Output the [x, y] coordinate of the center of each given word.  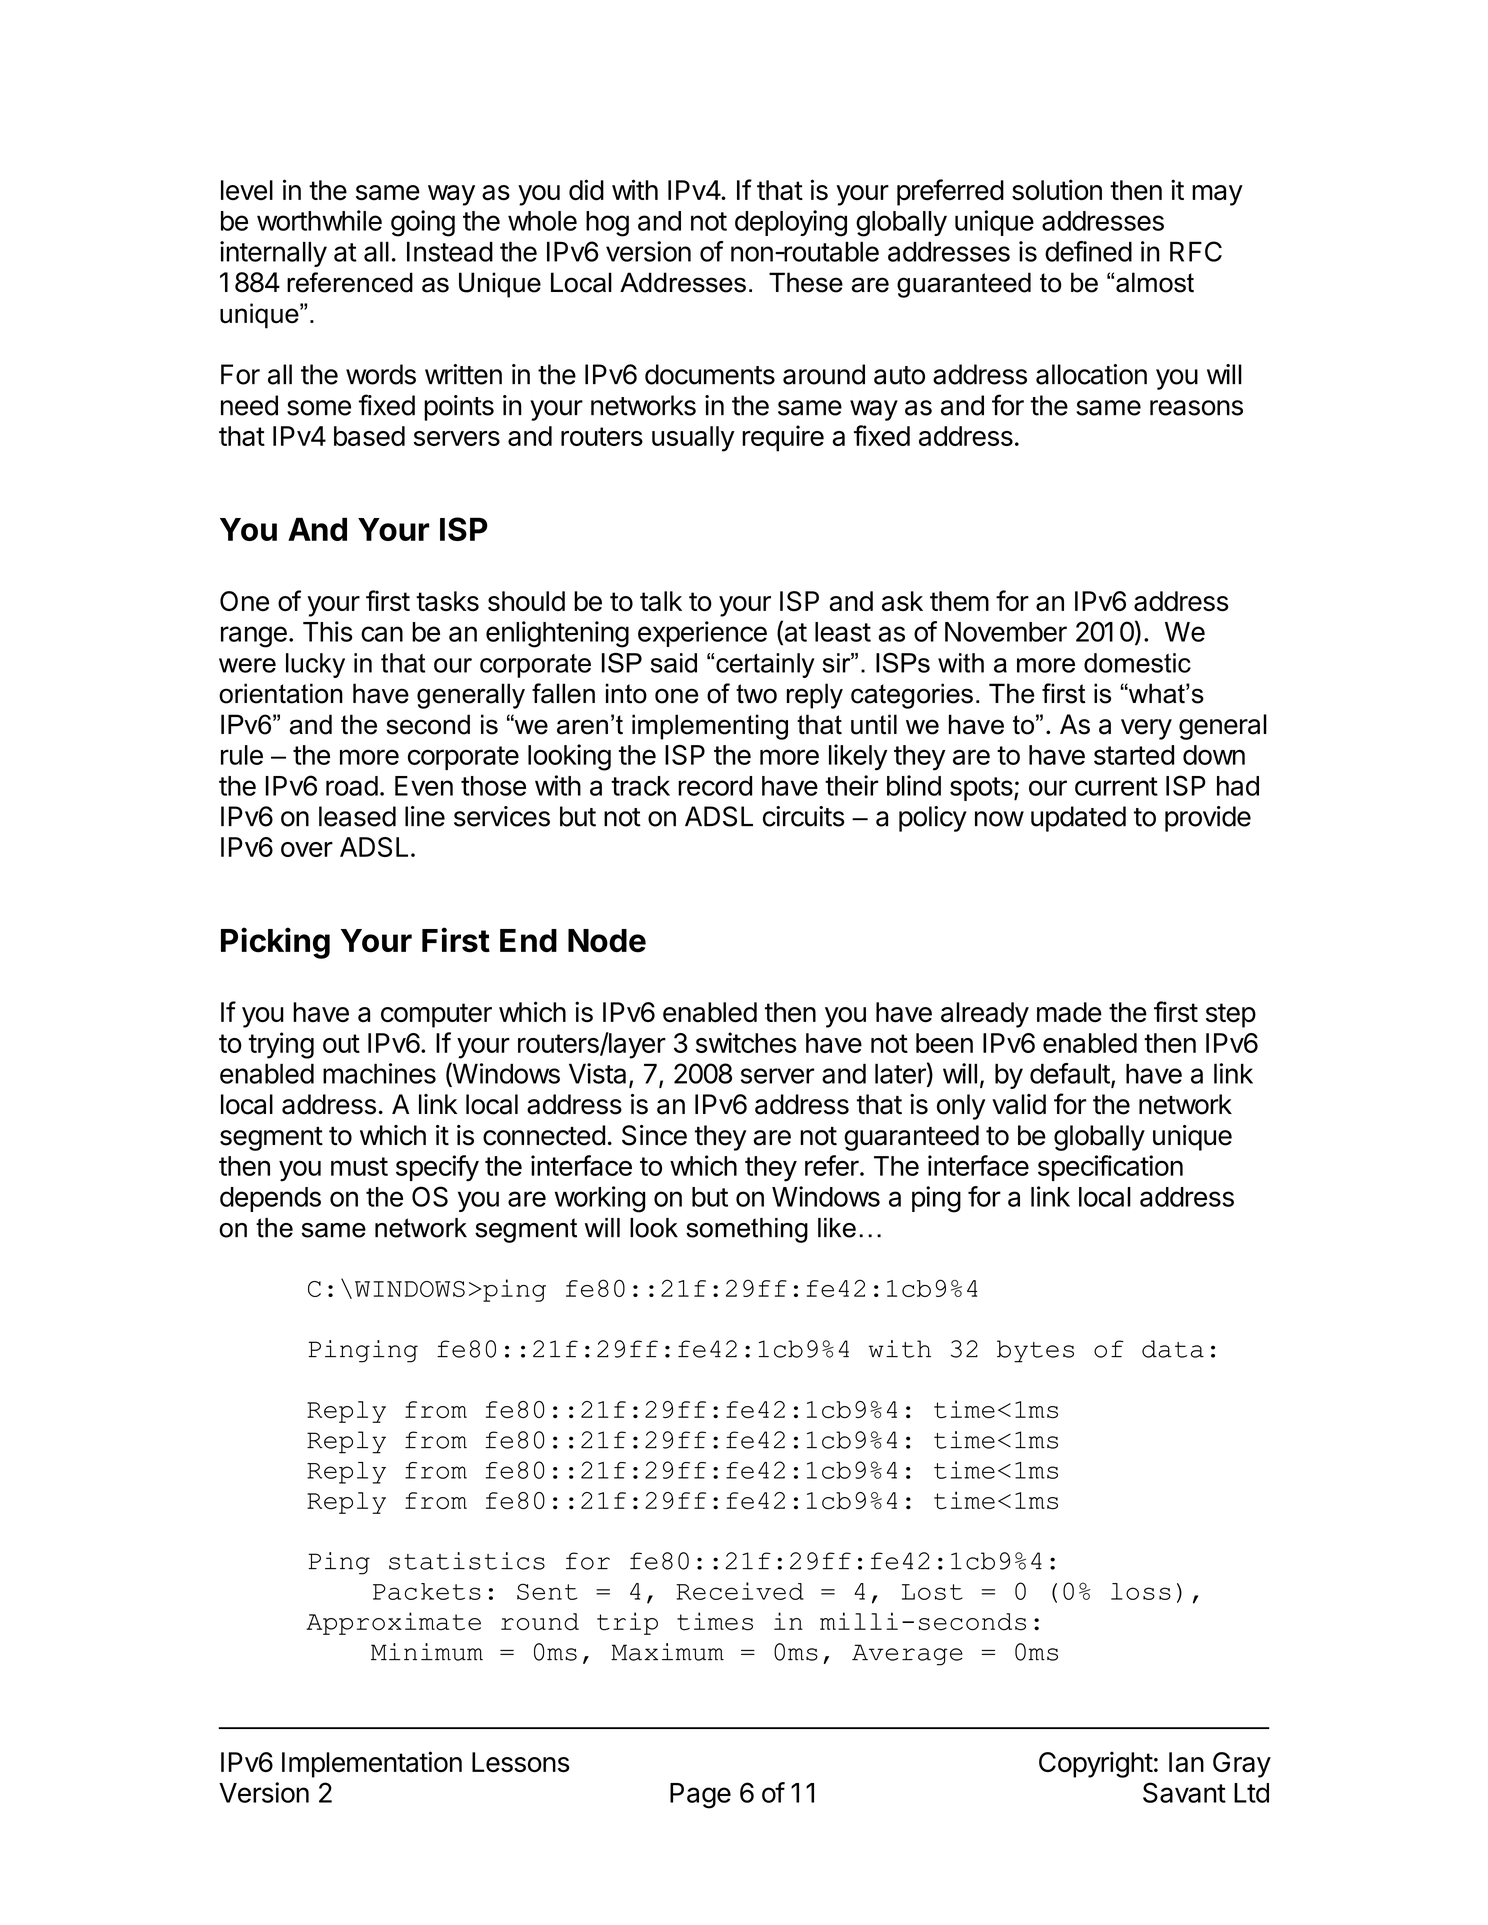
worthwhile [319, 220]
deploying [791, 223]
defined [1088, 251]
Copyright [1096, 1764]
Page [700, 1796]
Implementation [372, 1764]
